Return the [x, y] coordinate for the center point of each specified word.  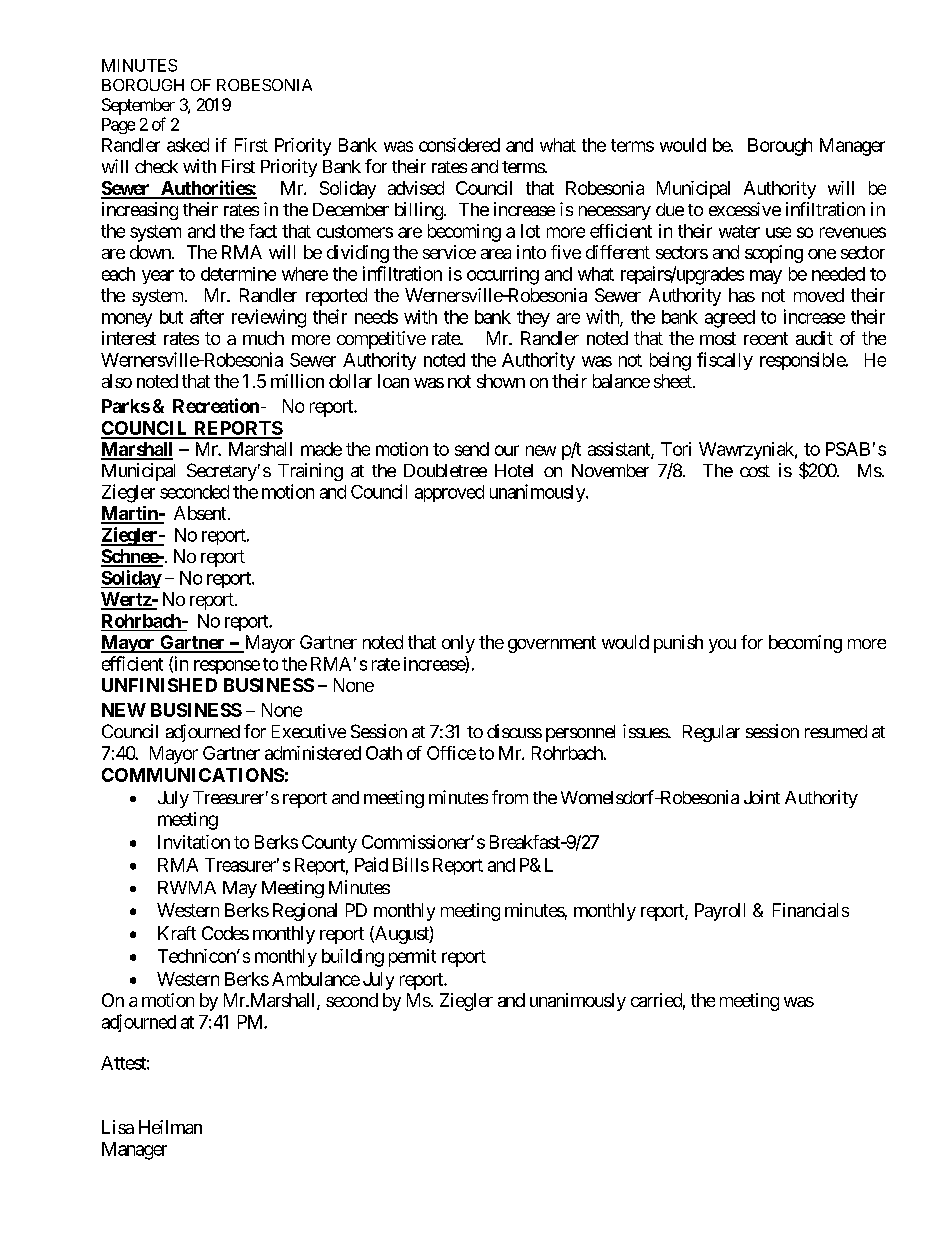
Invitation [194, 842]
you [722, 646]
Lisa [118, 1127]
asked [188, 145]
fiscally [725, 361]
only [458, 644]
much [263, 338]
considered [459, 145]
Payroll [720, 912]
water [739, 231]
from [510, 797]
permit [412, 958]
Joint [762, 797]
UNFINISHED [159, 685]
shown [501, 381]
